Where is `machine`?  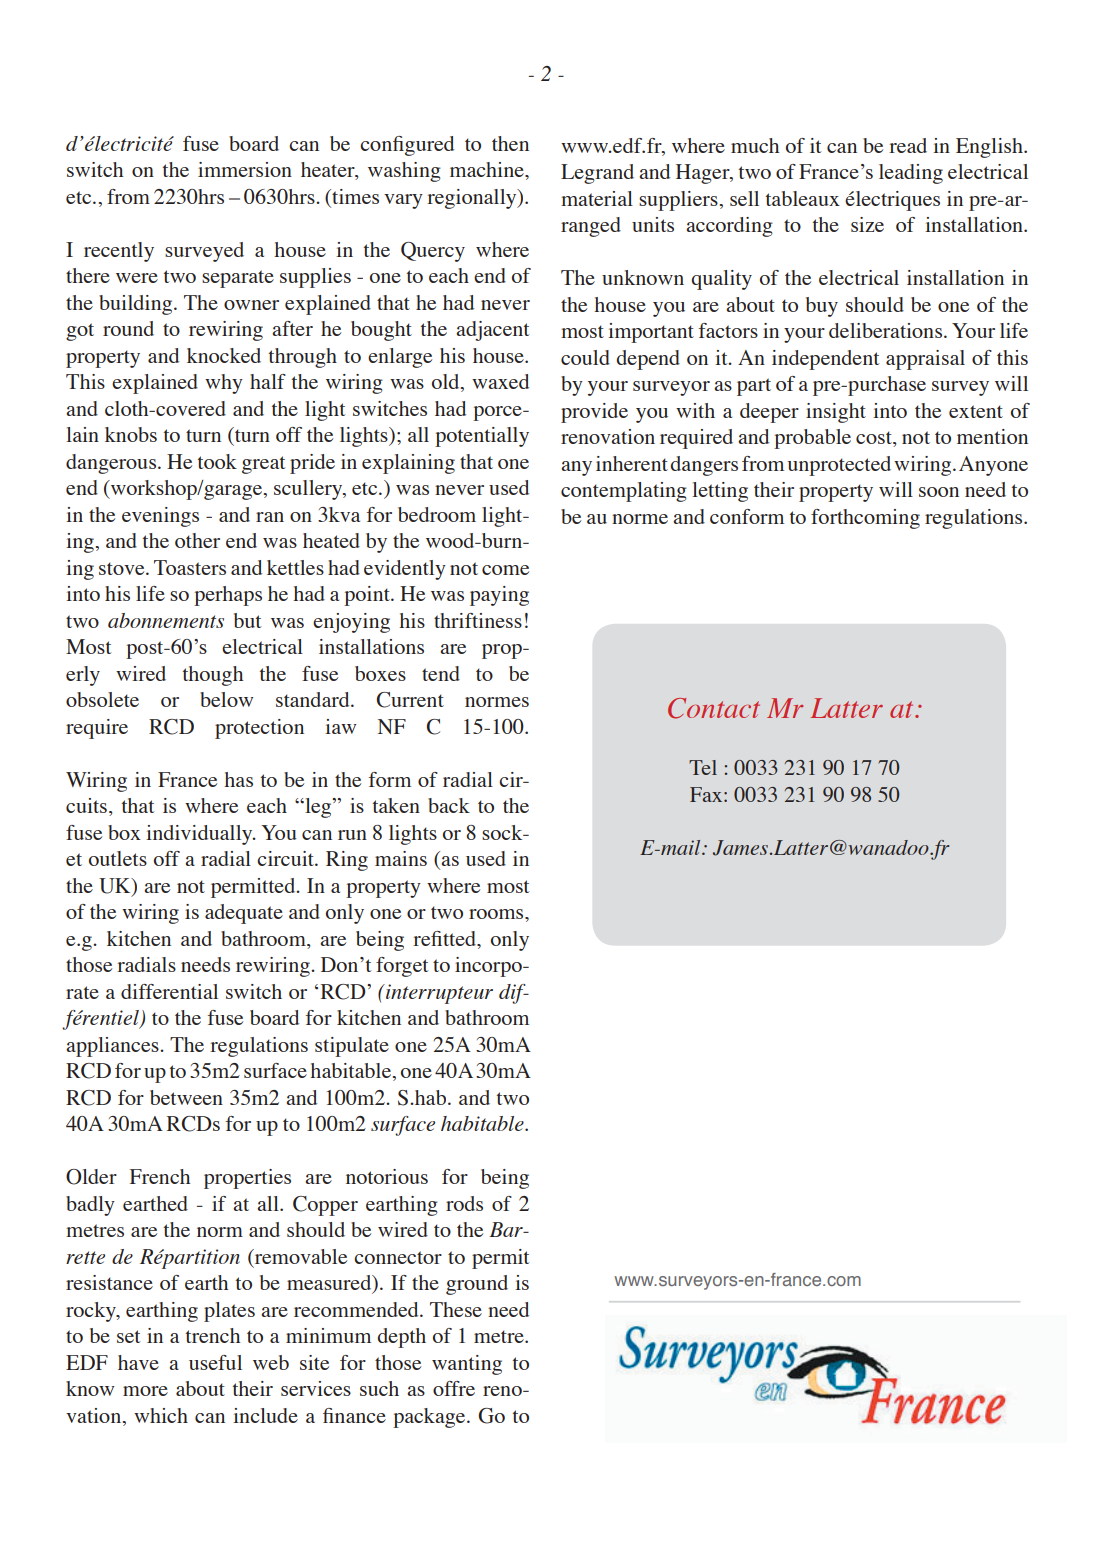 machine is located at coordinates (488, 169).
